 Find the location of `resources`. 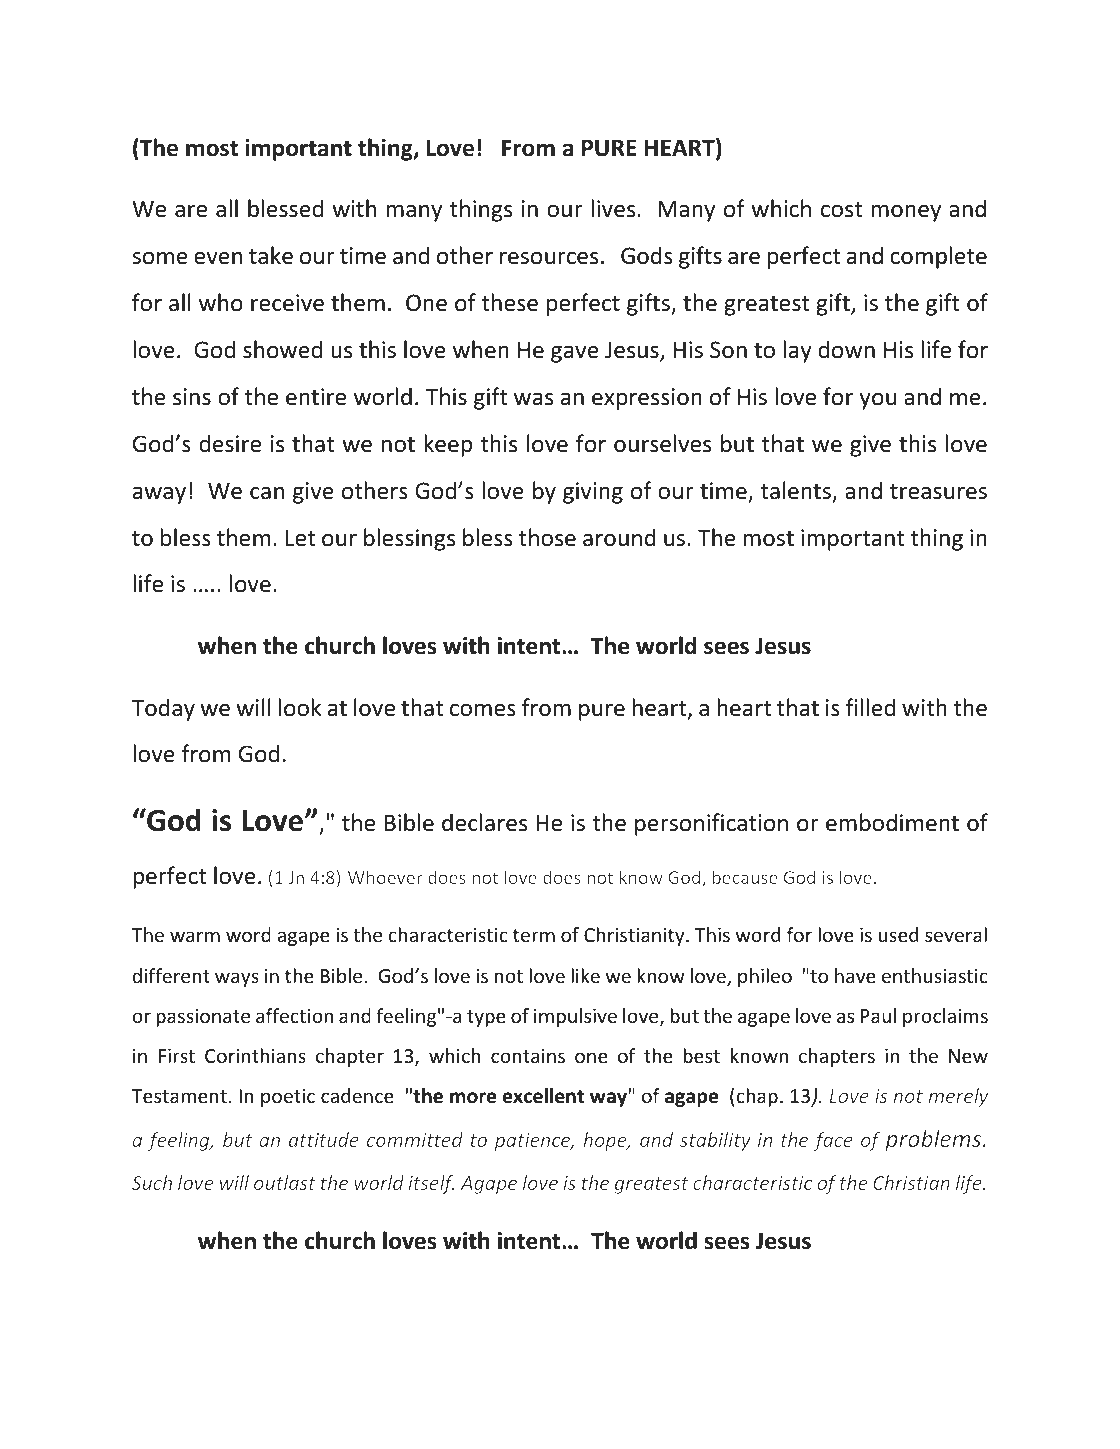

resources is located at coordinates (549, 258).
